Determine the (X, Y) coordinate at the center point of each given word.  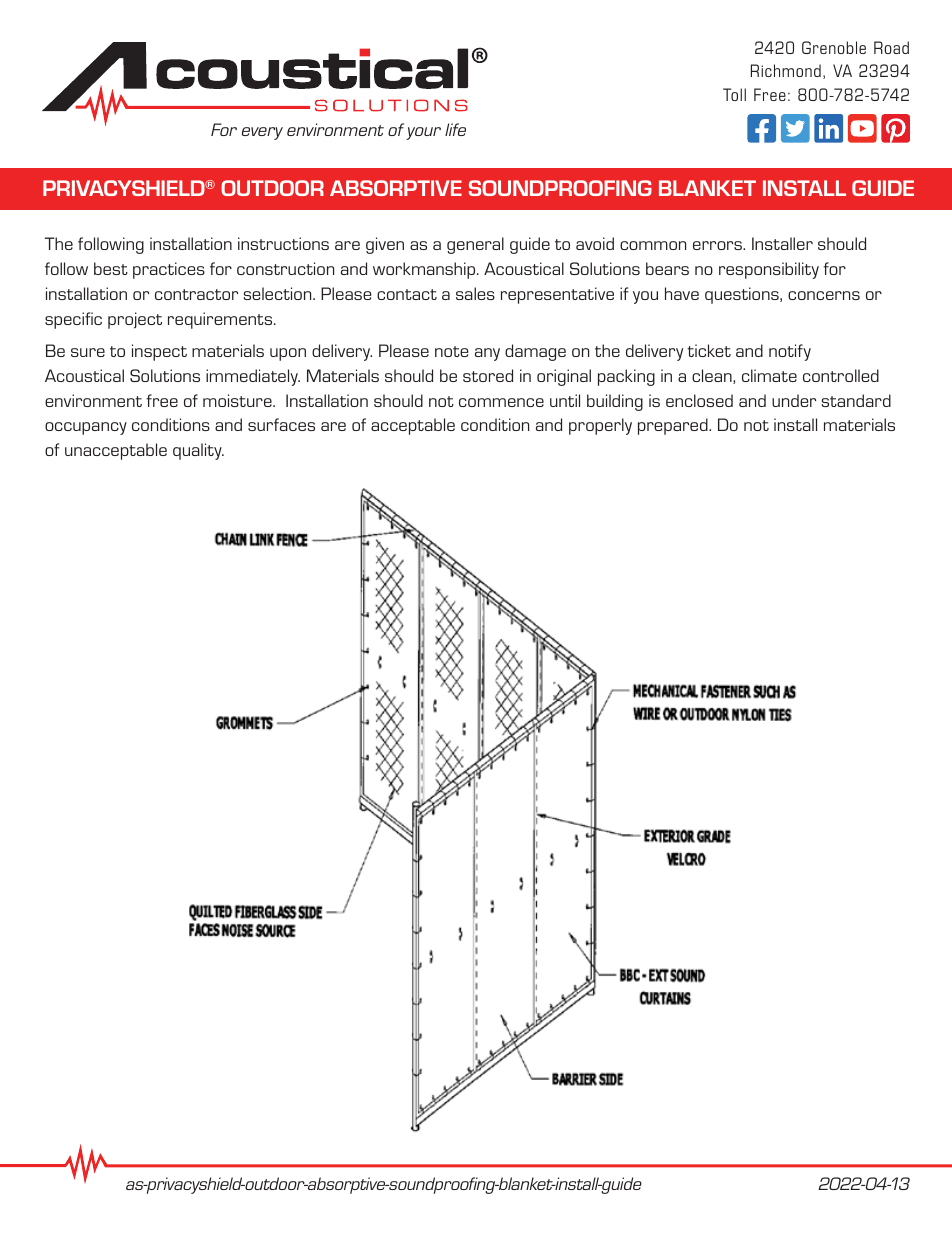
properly (600, 426)
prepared (674, 426)
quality (198, 451)
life (455, 129)
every (262, 133)
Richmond (786, 70)
